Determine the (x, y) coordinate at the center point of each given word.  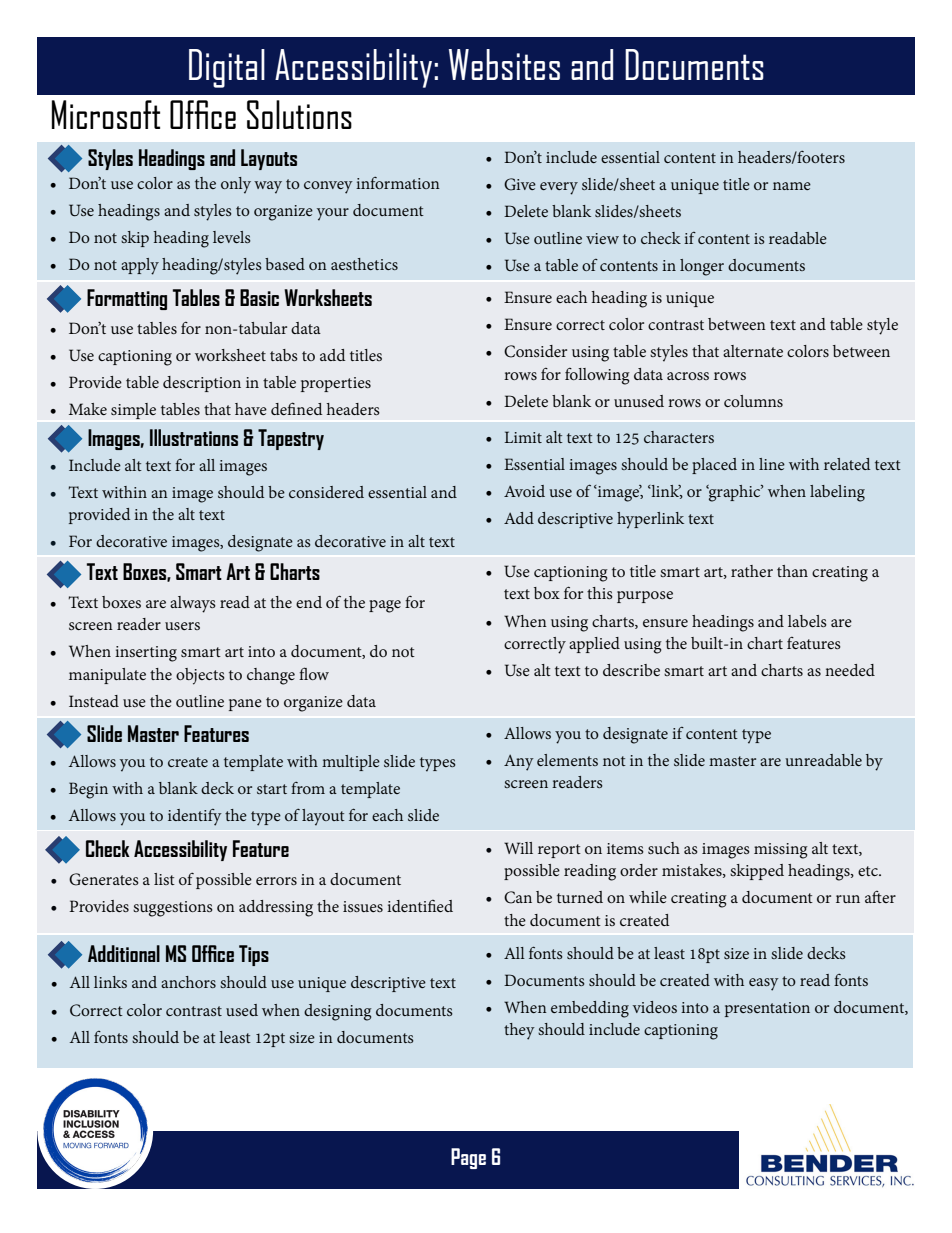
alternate (753, 351)
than (792, 571)
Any (519, 763)
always (193, 604)
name (792, 186)
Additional (124, 953)
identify (195, 817)
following (597, 376)
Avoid (524, 491)
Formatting (127, 299)
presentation (767, 1009)
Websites (504, 64)
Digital (227, 68)
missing (781, 851)
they (519, 1031)
